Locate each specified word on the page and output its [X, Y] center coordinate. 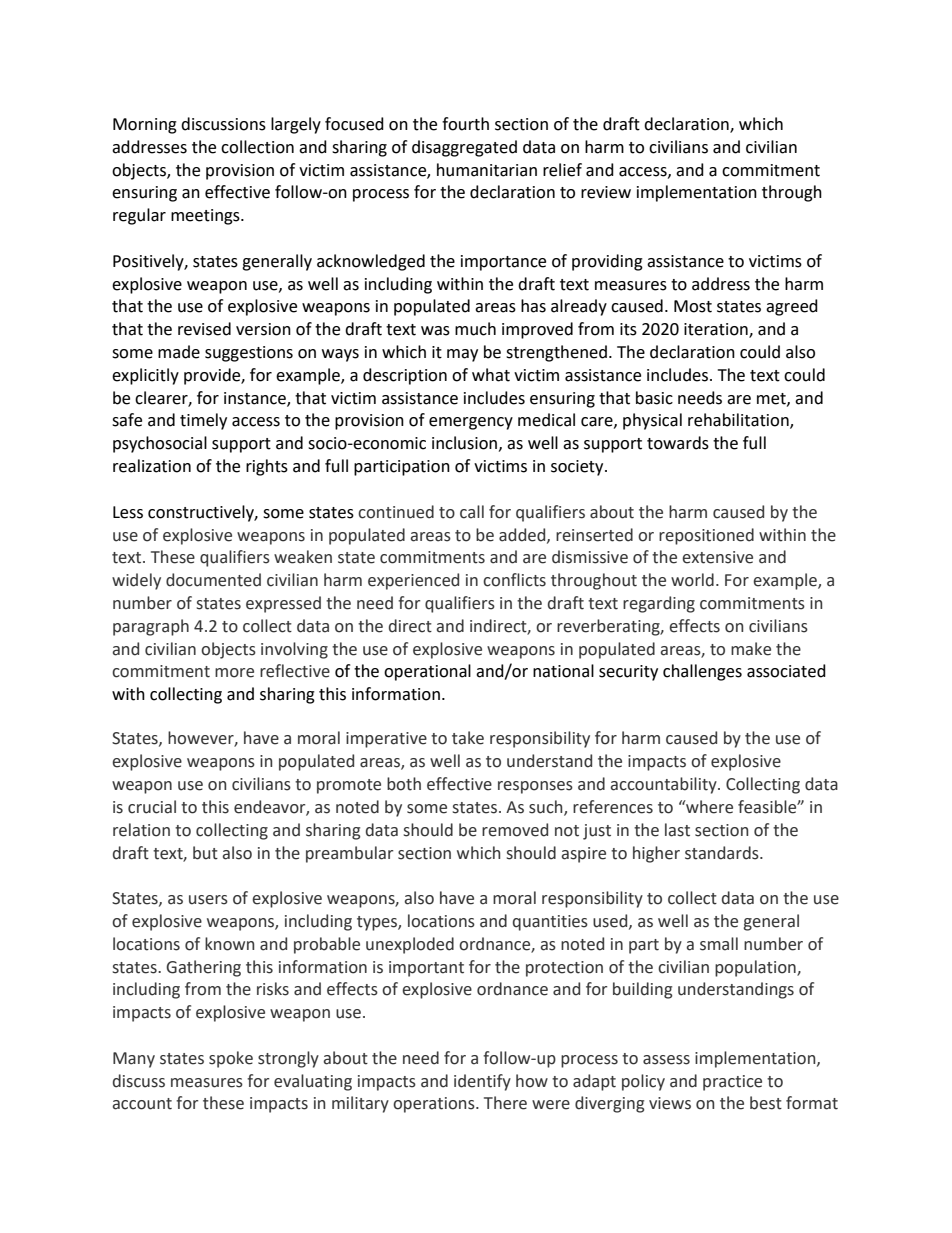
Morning [145, 126]
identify [482, 1082]
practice [732, 1083]
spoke [231, 1059]
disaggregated [464, 148]
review [606, 192]
